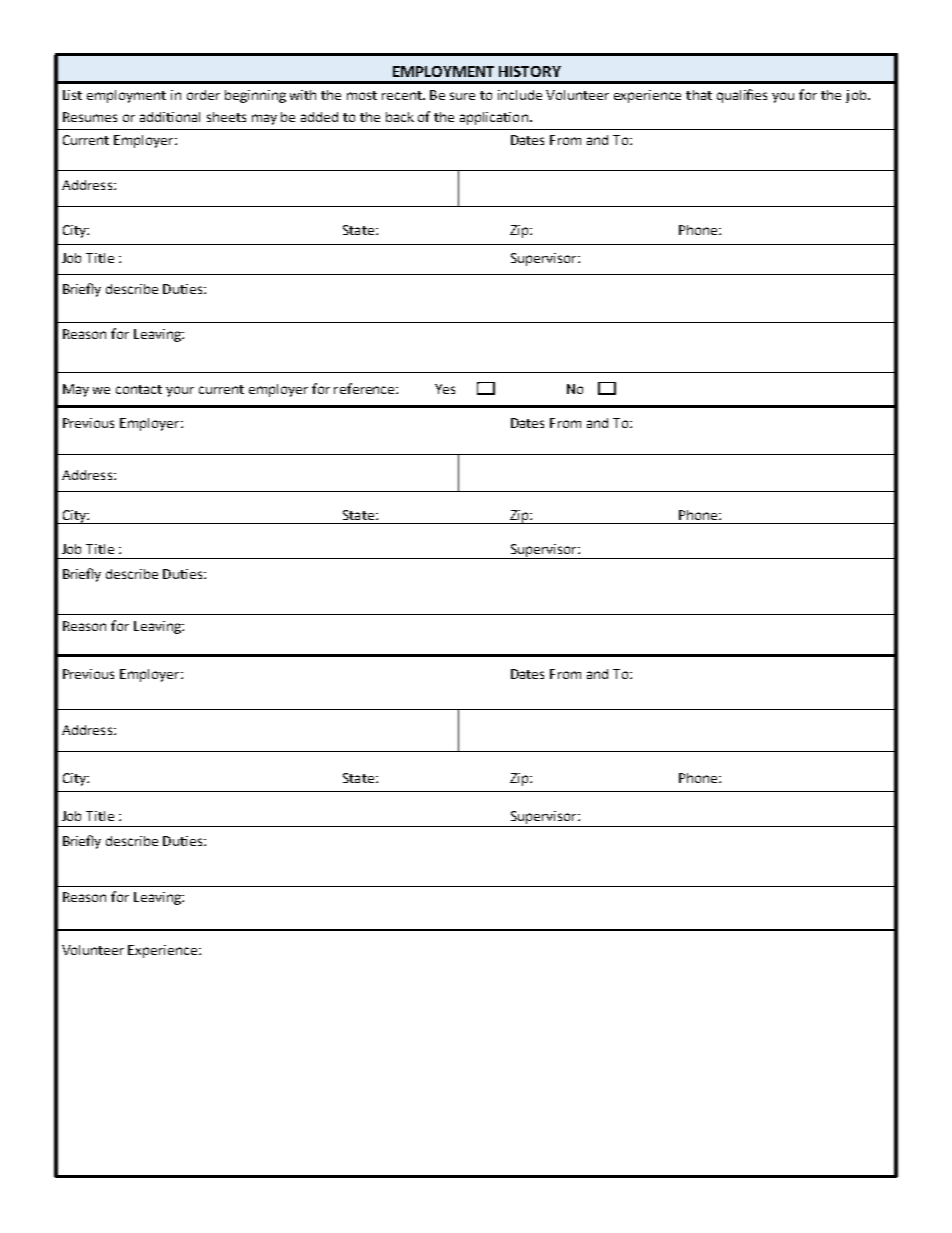 Image resolution: width=952 pixels, height=1233 pixels. Describe the element at coordinates (203, 95) in the image. I see `order` at that location.
